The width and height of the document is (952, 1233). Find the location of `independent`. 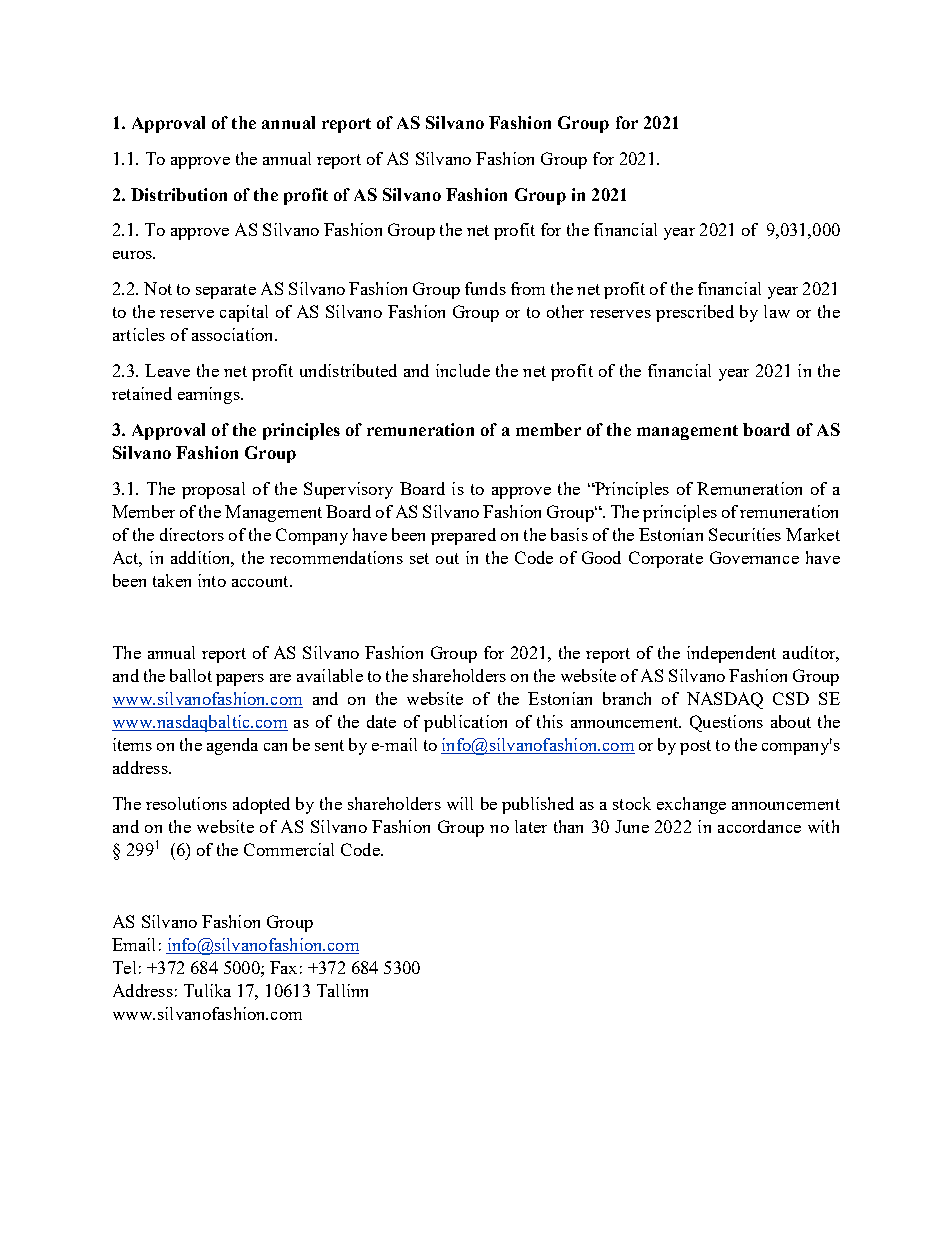

independent is located at coordinates (731, 654).
